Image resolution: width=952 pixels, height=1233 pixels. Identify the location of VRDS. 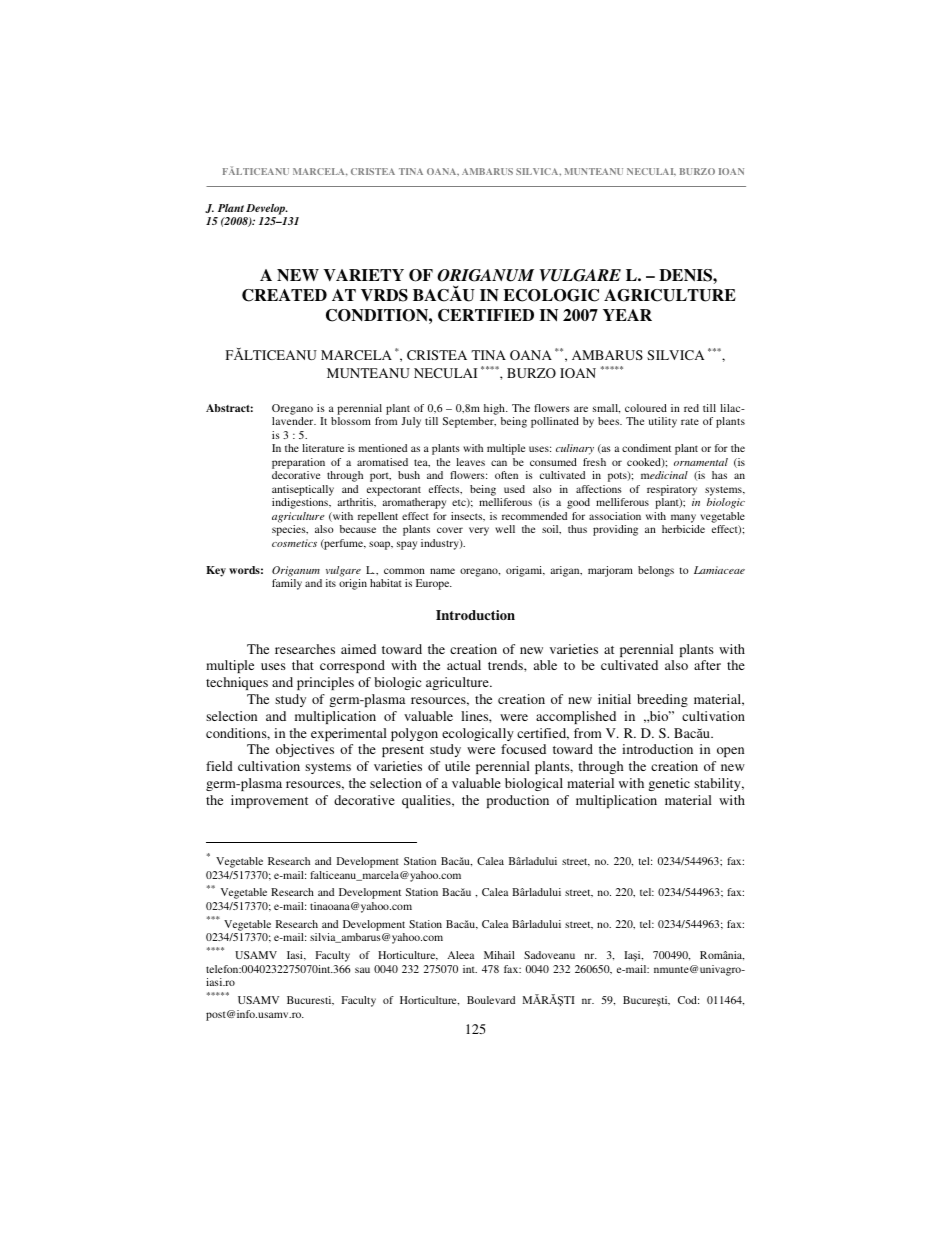
(384, 295).
